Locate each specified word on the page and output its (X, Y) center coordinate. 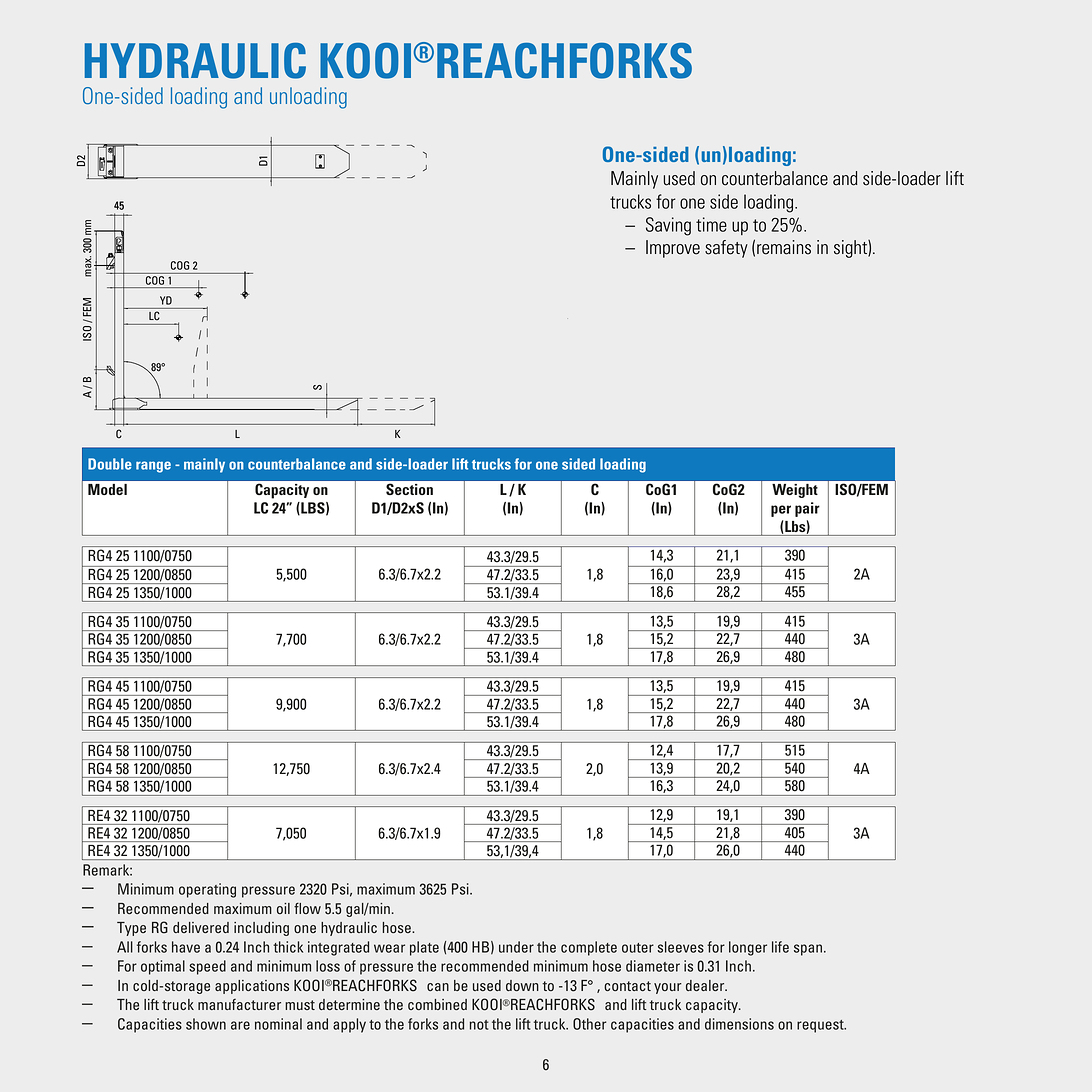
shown (206, 1024)
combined (437, 1004)
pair (807, 509)
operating (207, 890)
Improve (673, 249)
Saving (668, 226)
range (153, 467)
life (780, 947)
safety (726, 249)
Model (107, 489)
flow (307, 908)
